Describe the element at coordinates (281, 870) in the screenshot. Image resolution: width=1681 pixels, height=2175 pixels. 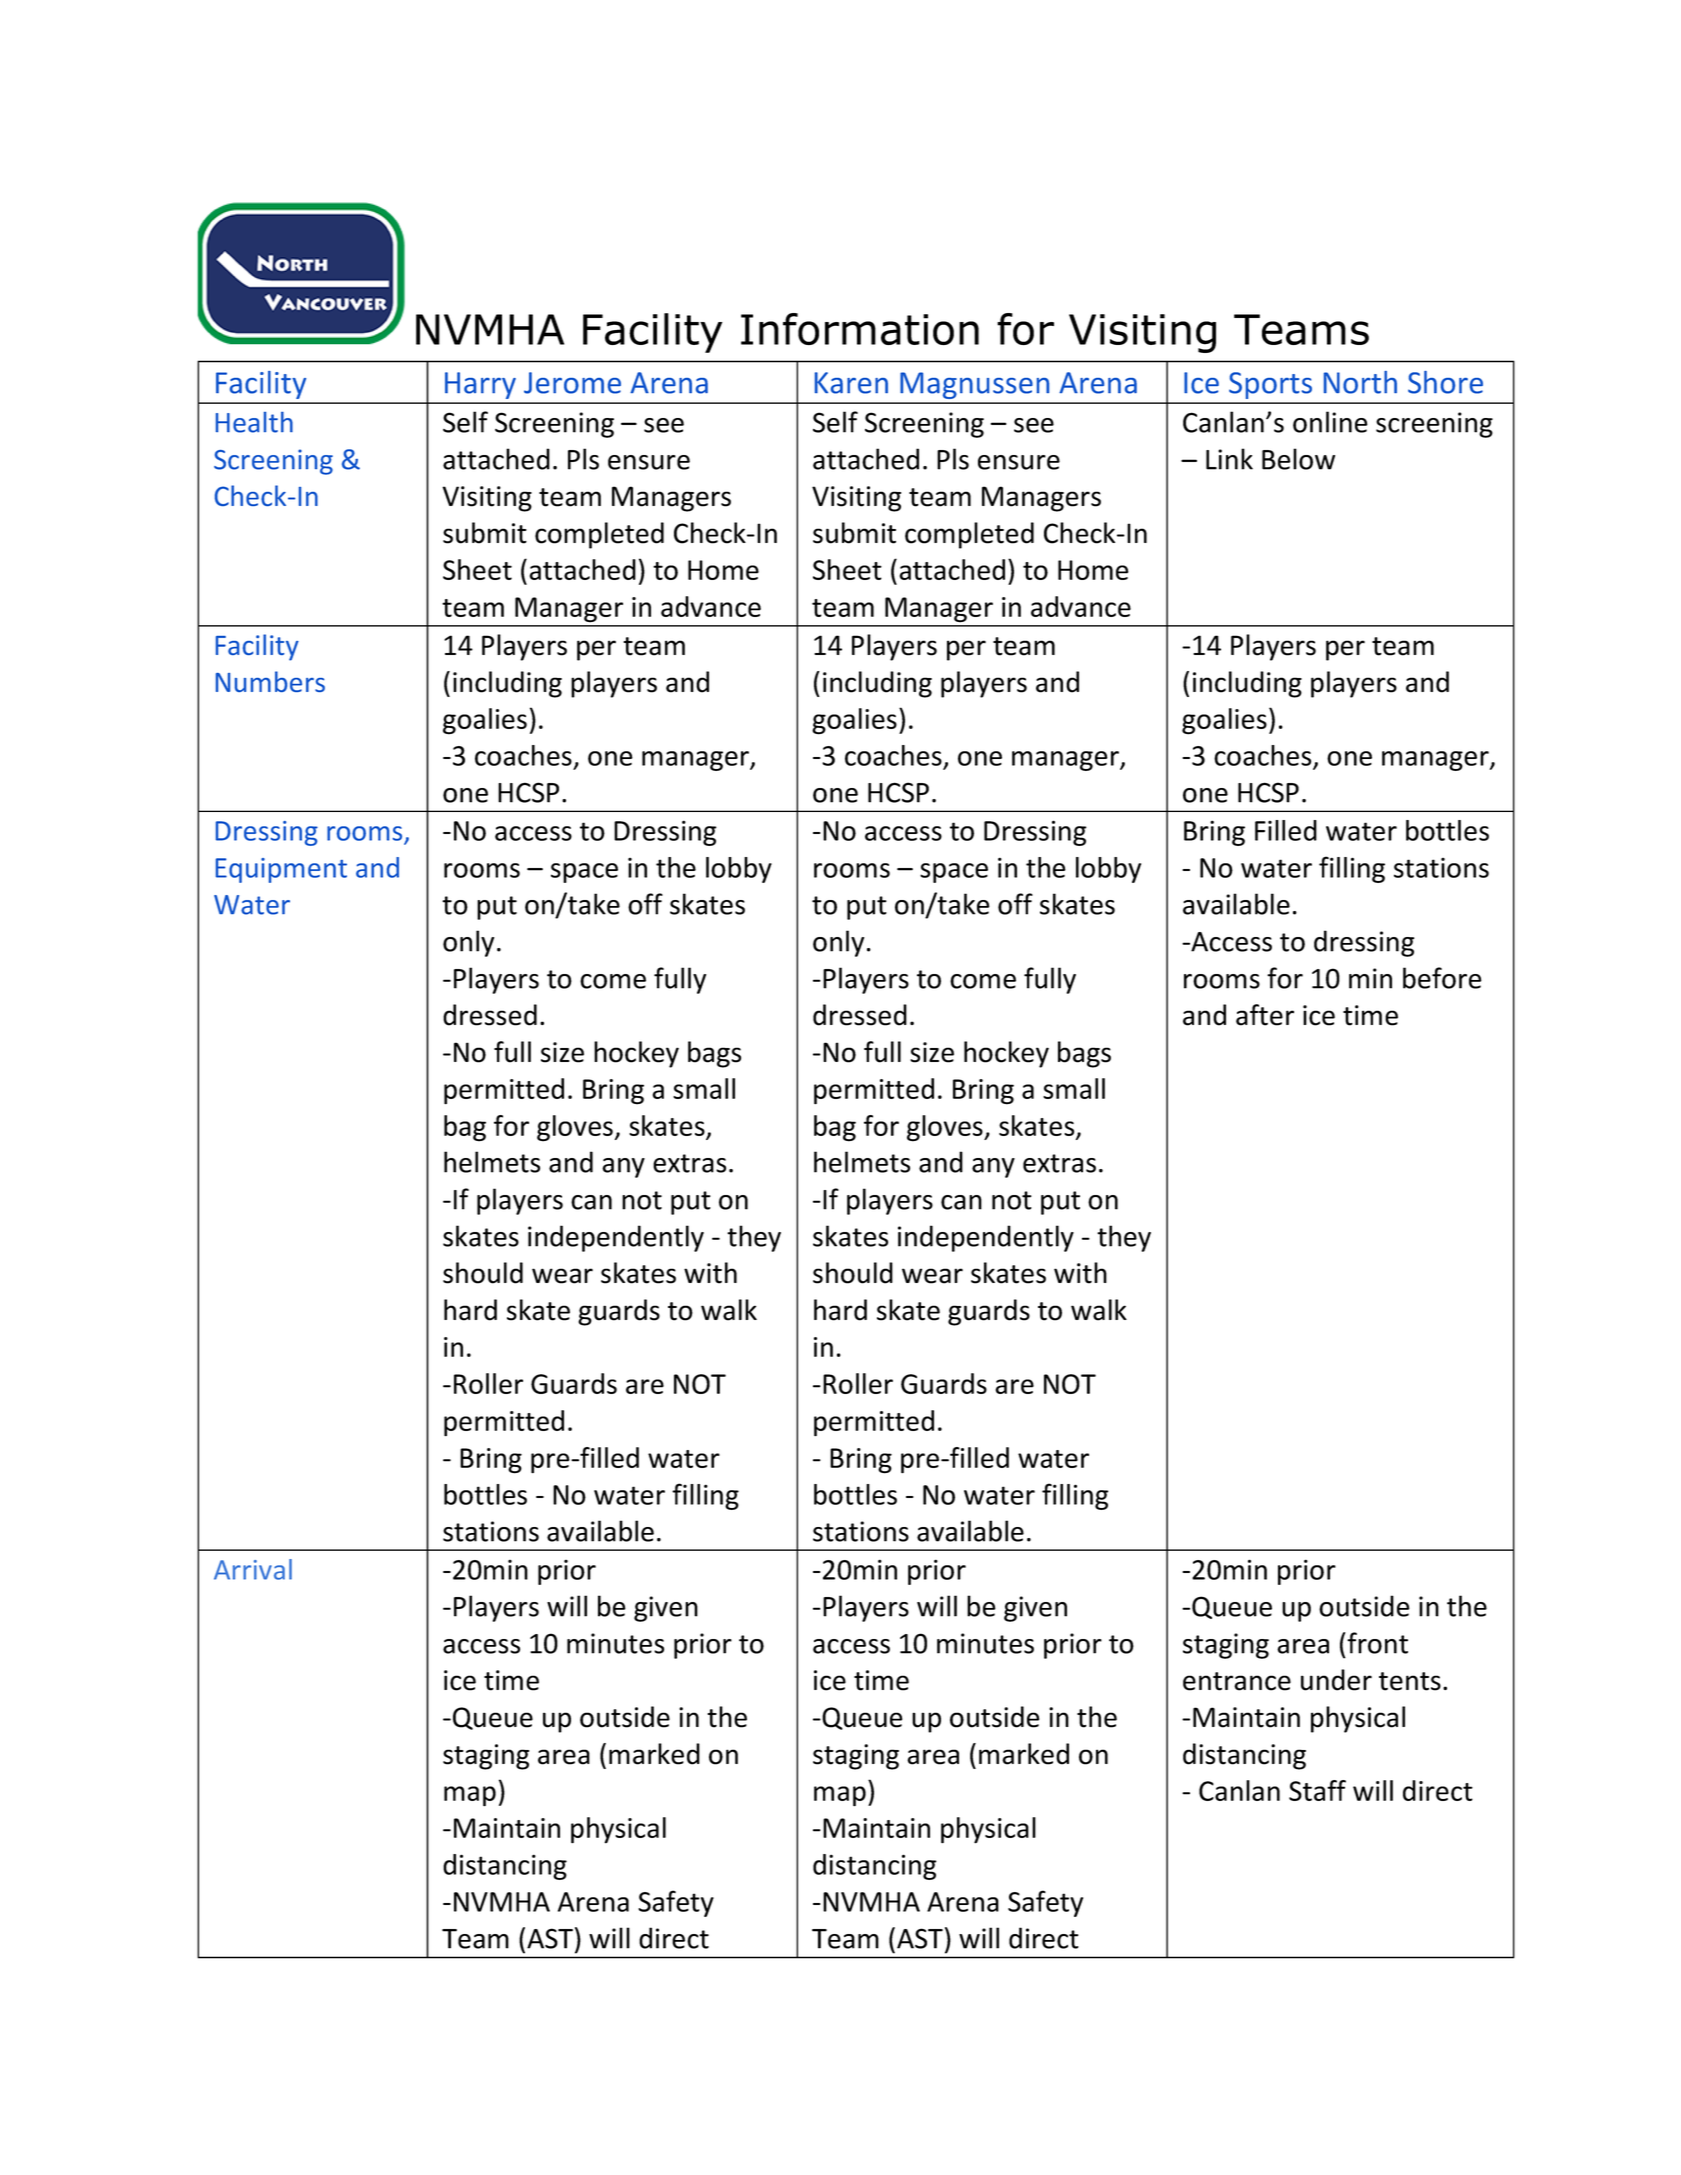
I see `Equipment` at that location.
